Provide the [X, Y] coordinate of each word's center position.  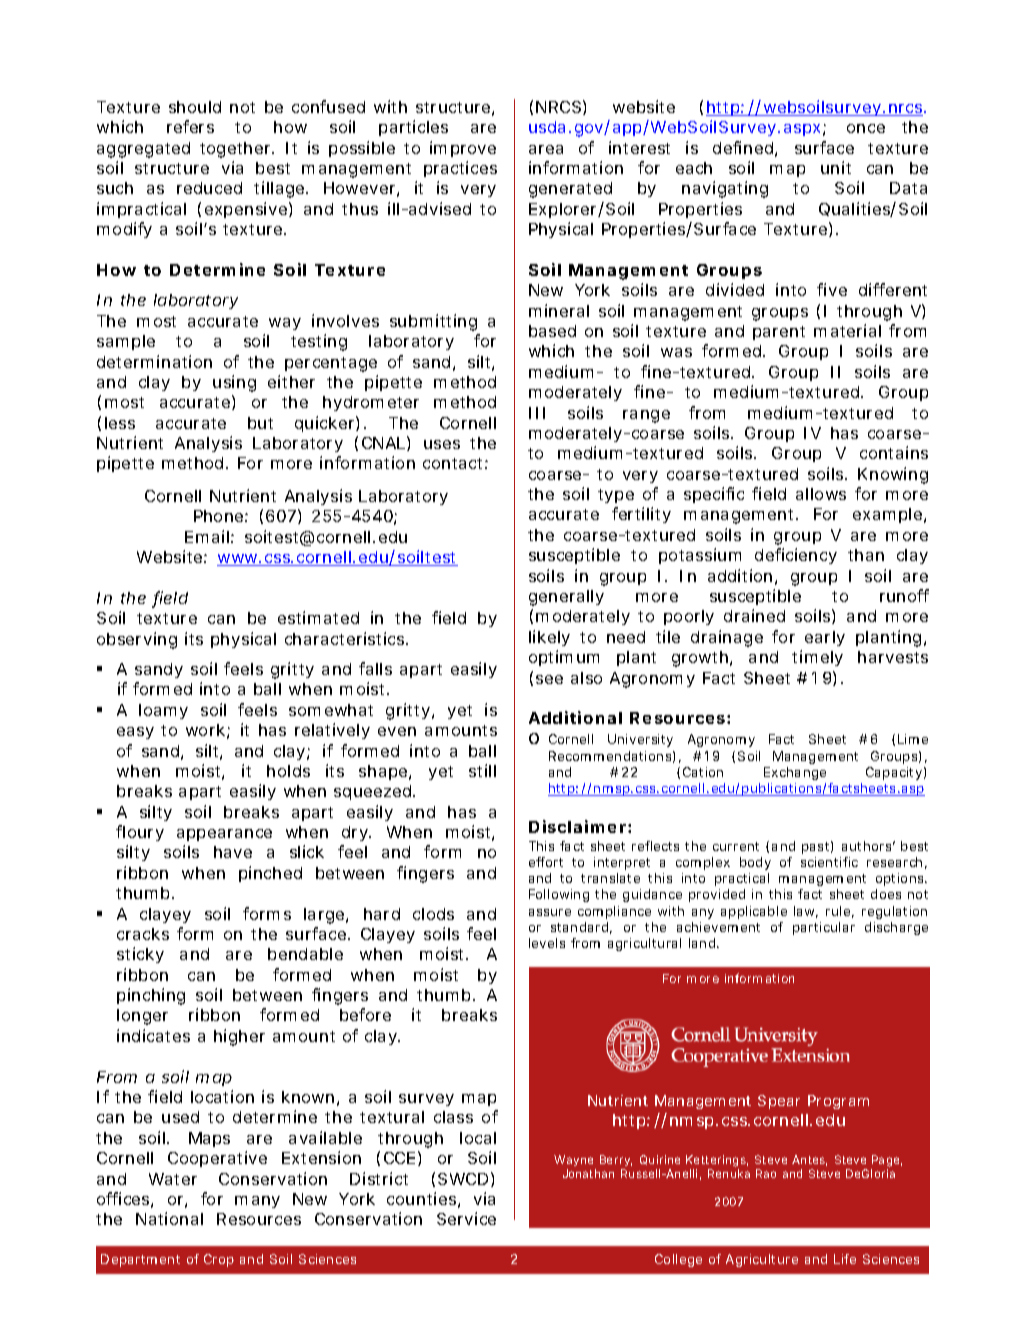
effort [546, 862]
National [169, 1218]
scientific [829, 862]
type [616, 496]
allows [821, 494]
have [233, 852]
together [236, 150]
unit [836, 167]
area [546, 149]
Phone [218, 516]
